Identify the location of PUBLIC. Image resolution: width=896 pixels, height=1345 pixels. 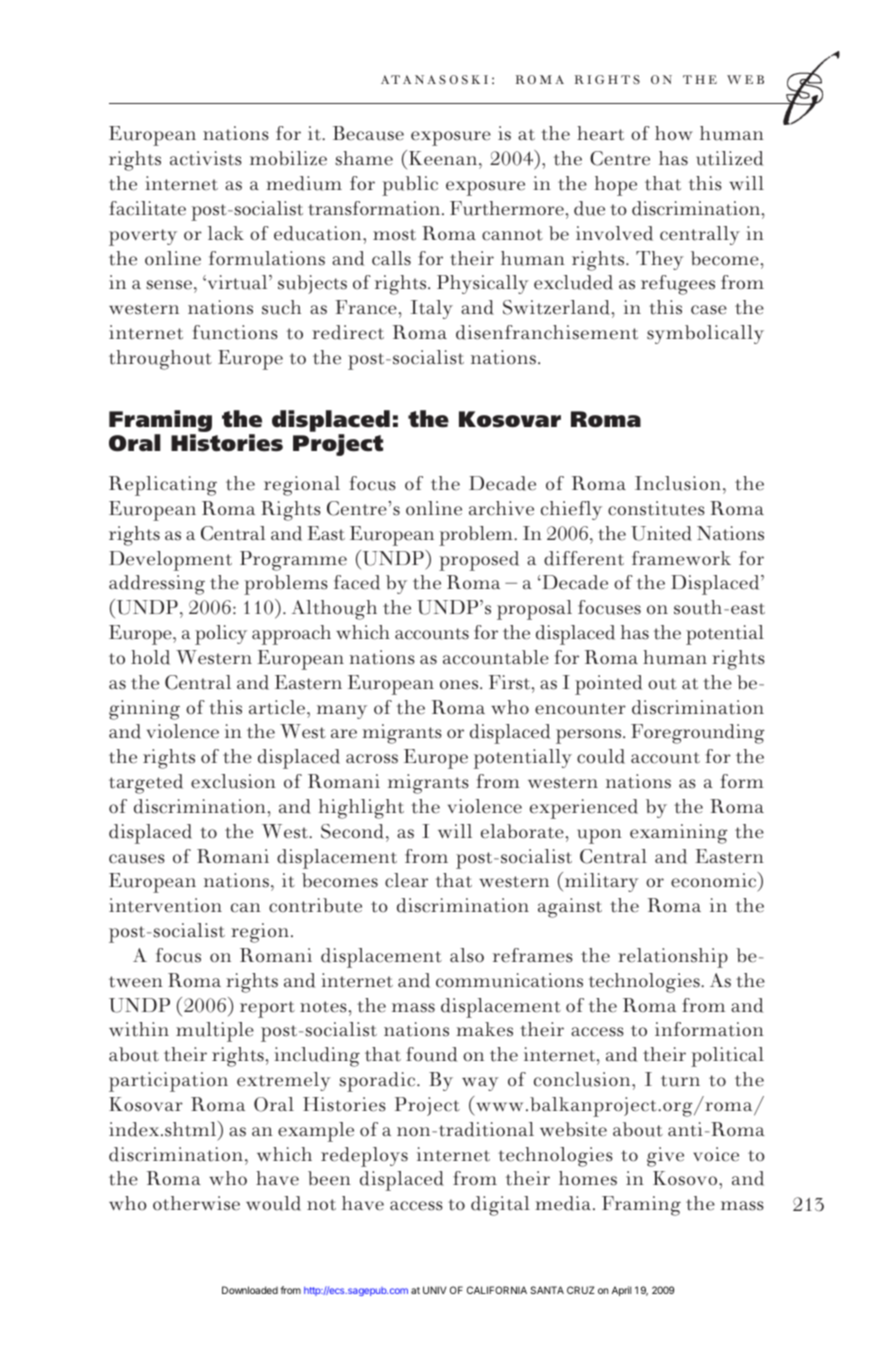
(410, 186).
